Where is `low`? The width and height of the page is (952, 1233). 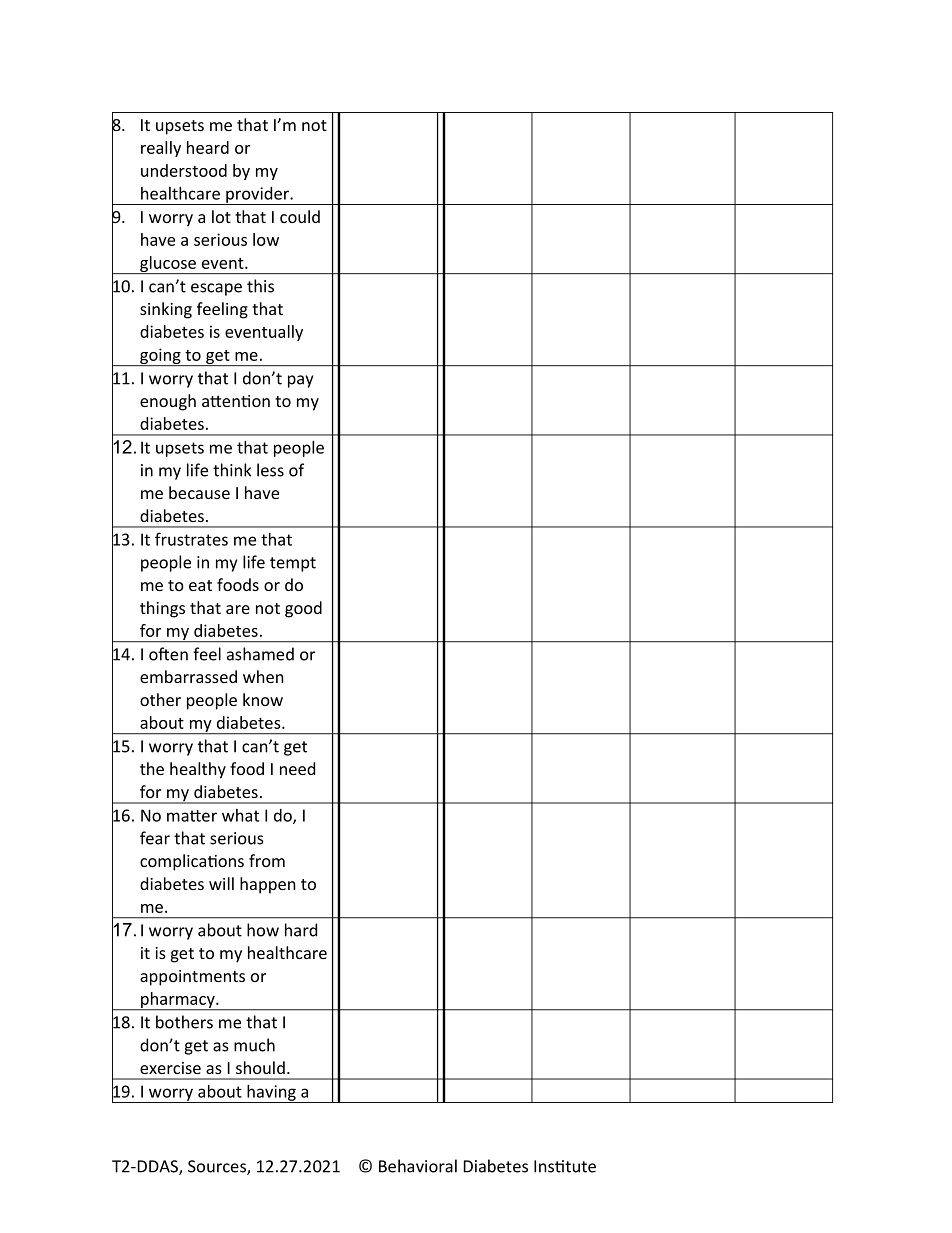 low is located at coordinates (266, 239).
